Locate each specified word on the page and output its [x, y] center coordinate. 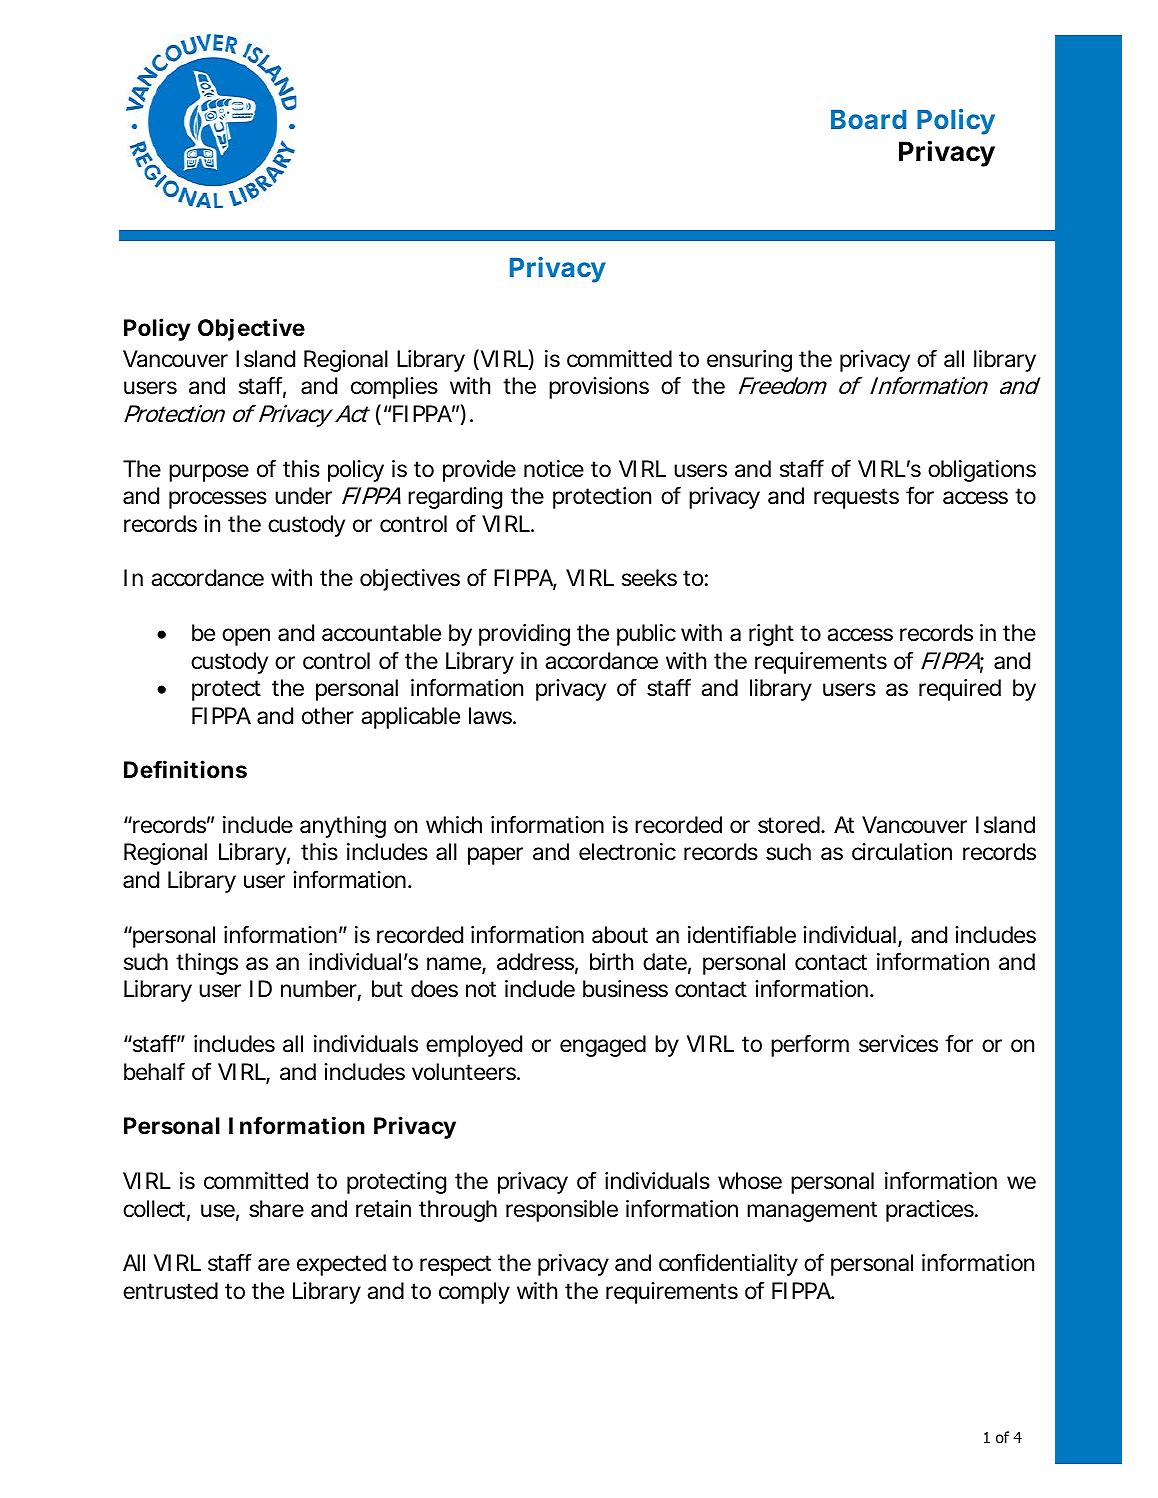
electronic [627, 852]
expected [341, 1265]
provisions [599, 388]
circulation [902, 852]
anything [343, 827]
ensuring [749, 361]
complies [394, 388]
